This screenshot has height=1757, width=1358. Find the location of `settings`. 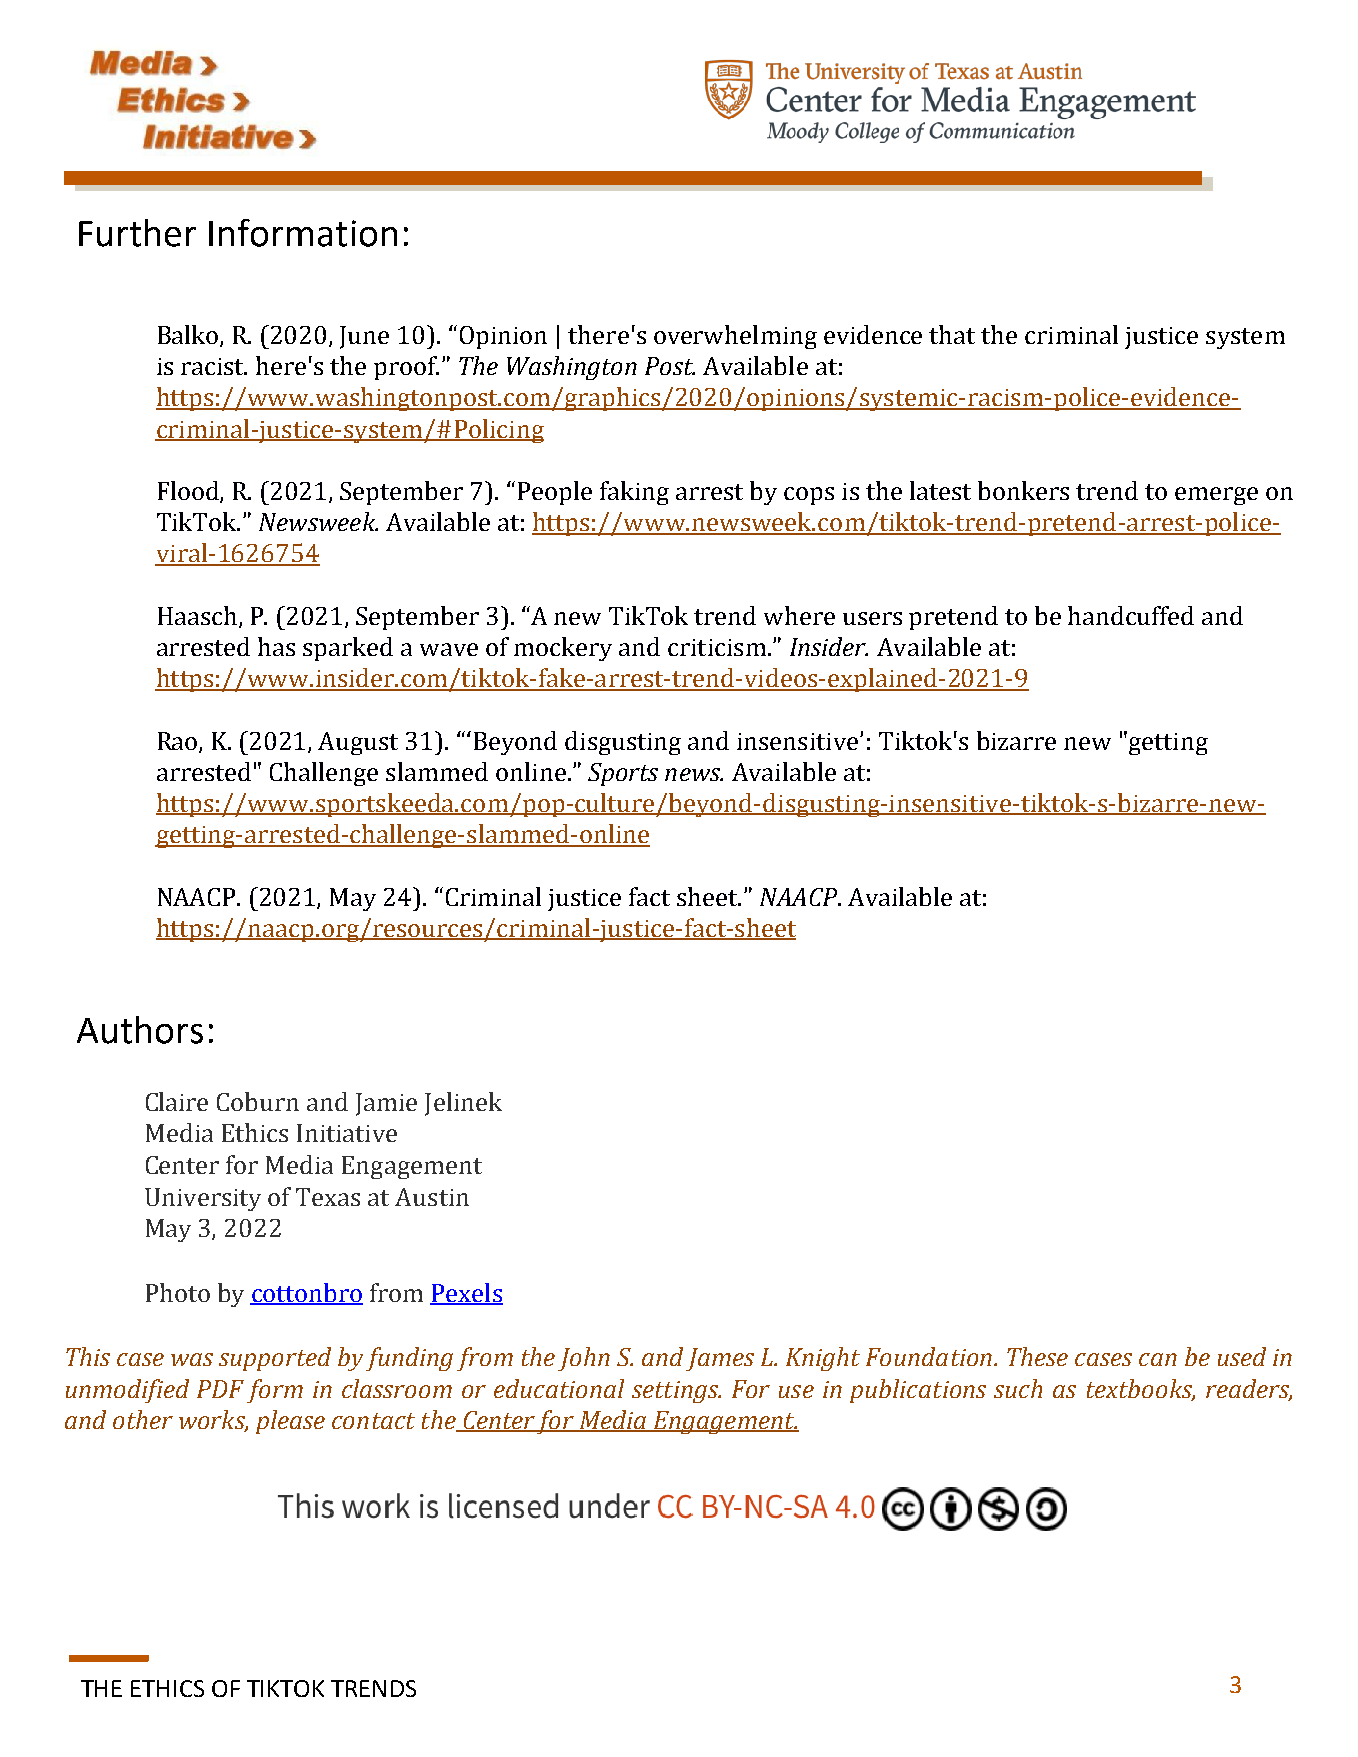

settings is located at coordinates (676, 1392).
